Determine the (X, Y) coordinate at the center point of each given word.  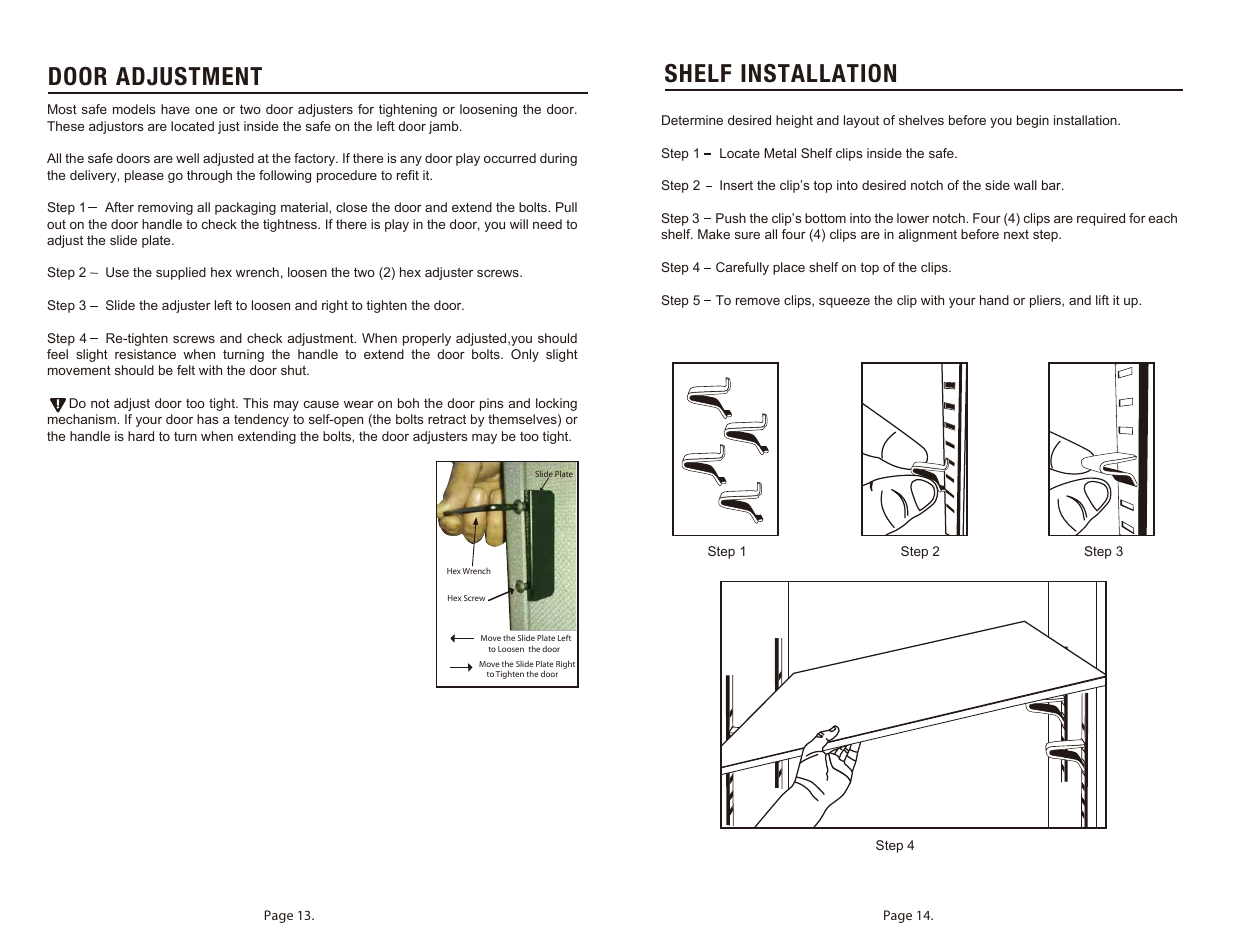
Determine (692, 120)
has (207, 419)
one (206, 110)
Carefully (742, 268)
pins (491, 404)
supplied (181, 273)
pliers (1046, 301)
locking (556, 404)
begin (1033, 121)
